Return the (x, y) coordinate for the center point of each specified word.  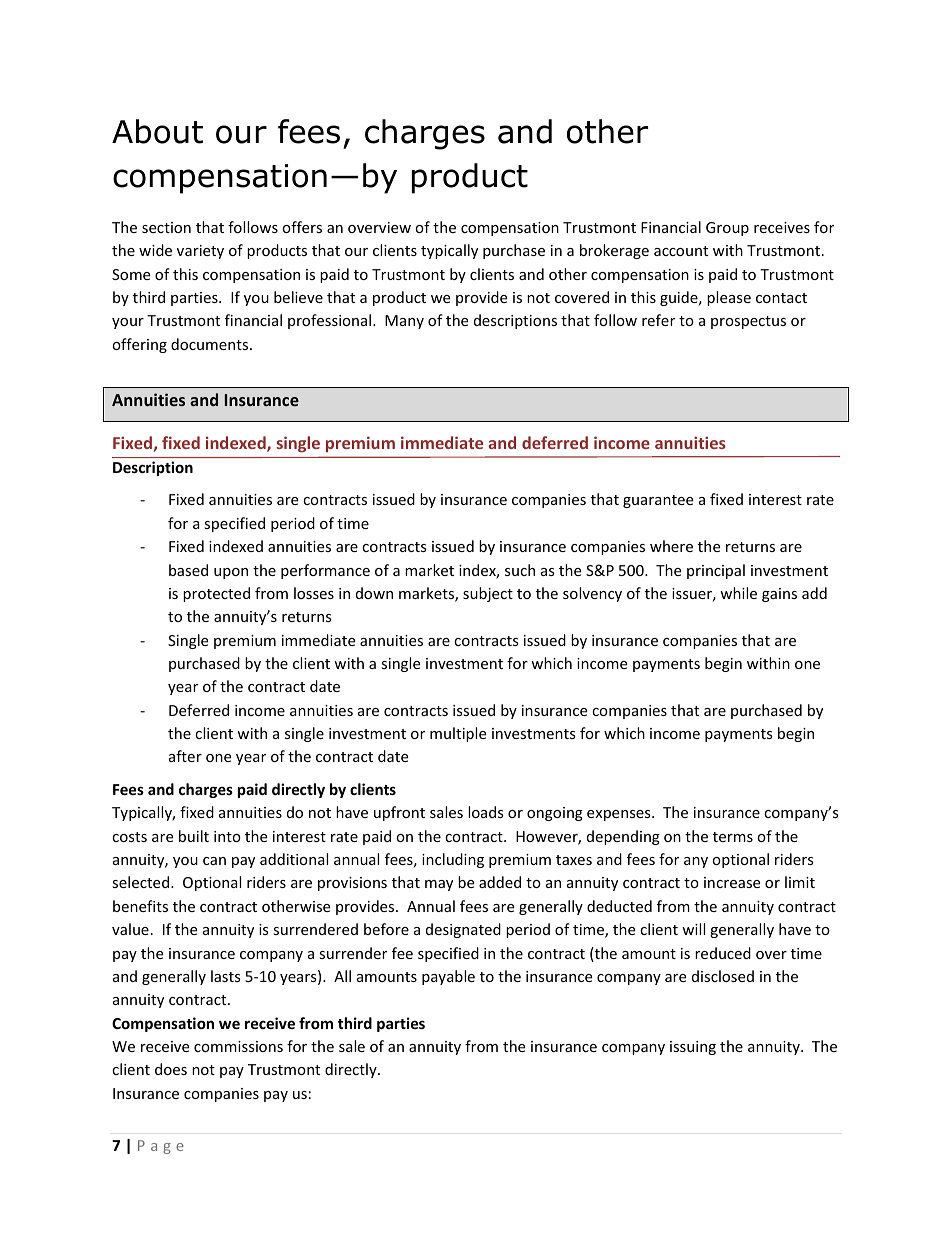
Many (404, 322)
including (453, 860)
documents (211, 344)
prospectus (748, 322)
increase (732, 882)
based (188, 570)
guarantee (658, 501)
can (214, 861)
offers (302, 227)
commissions (238, 1046)
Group (727, 229)
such (520, 570)
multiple (458, 734)
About (157, 131)
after (185, 756)
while (738, 593)
